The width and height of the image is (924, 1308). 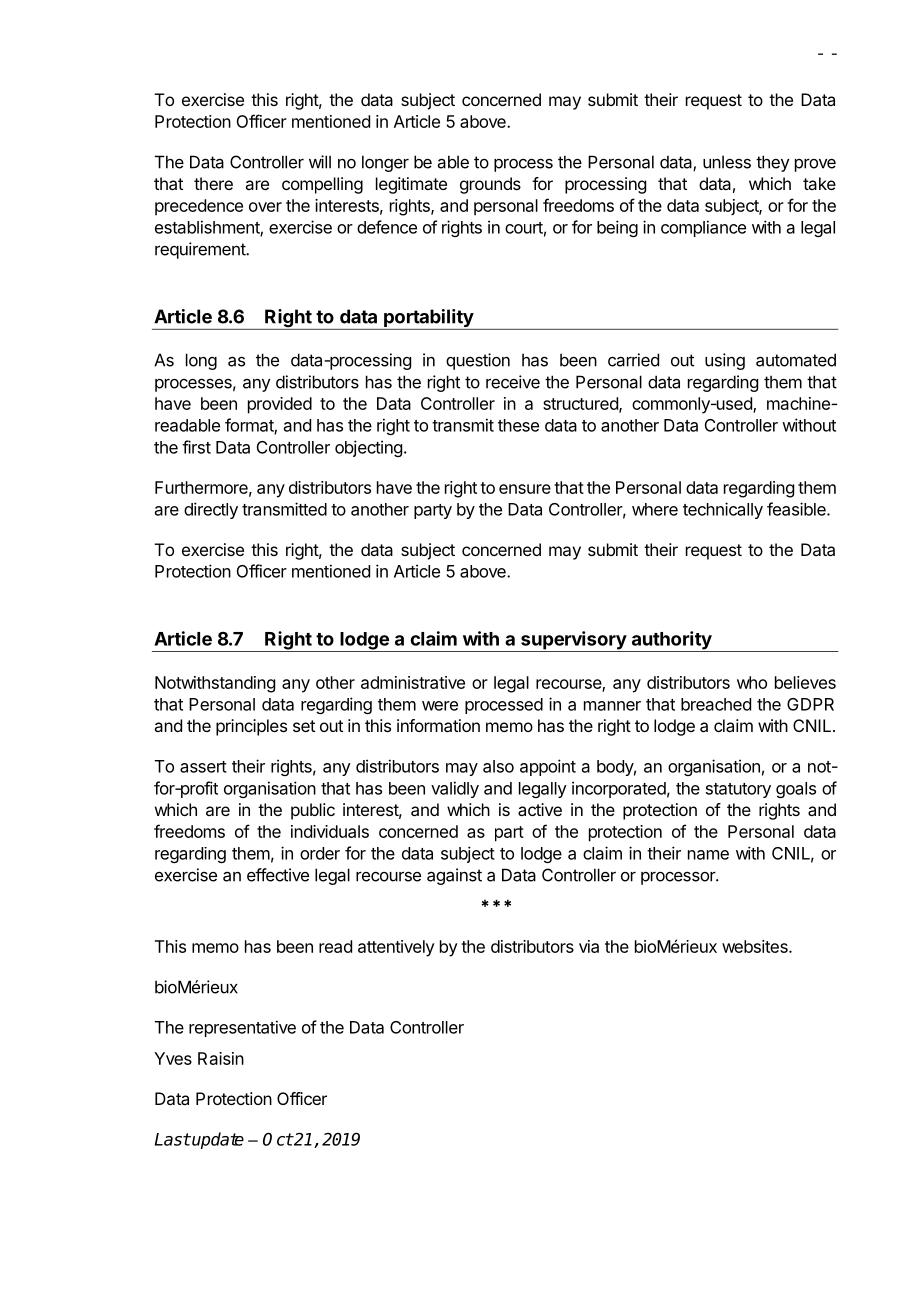 I want to click on Oct, so click(x=278, y=1139).
